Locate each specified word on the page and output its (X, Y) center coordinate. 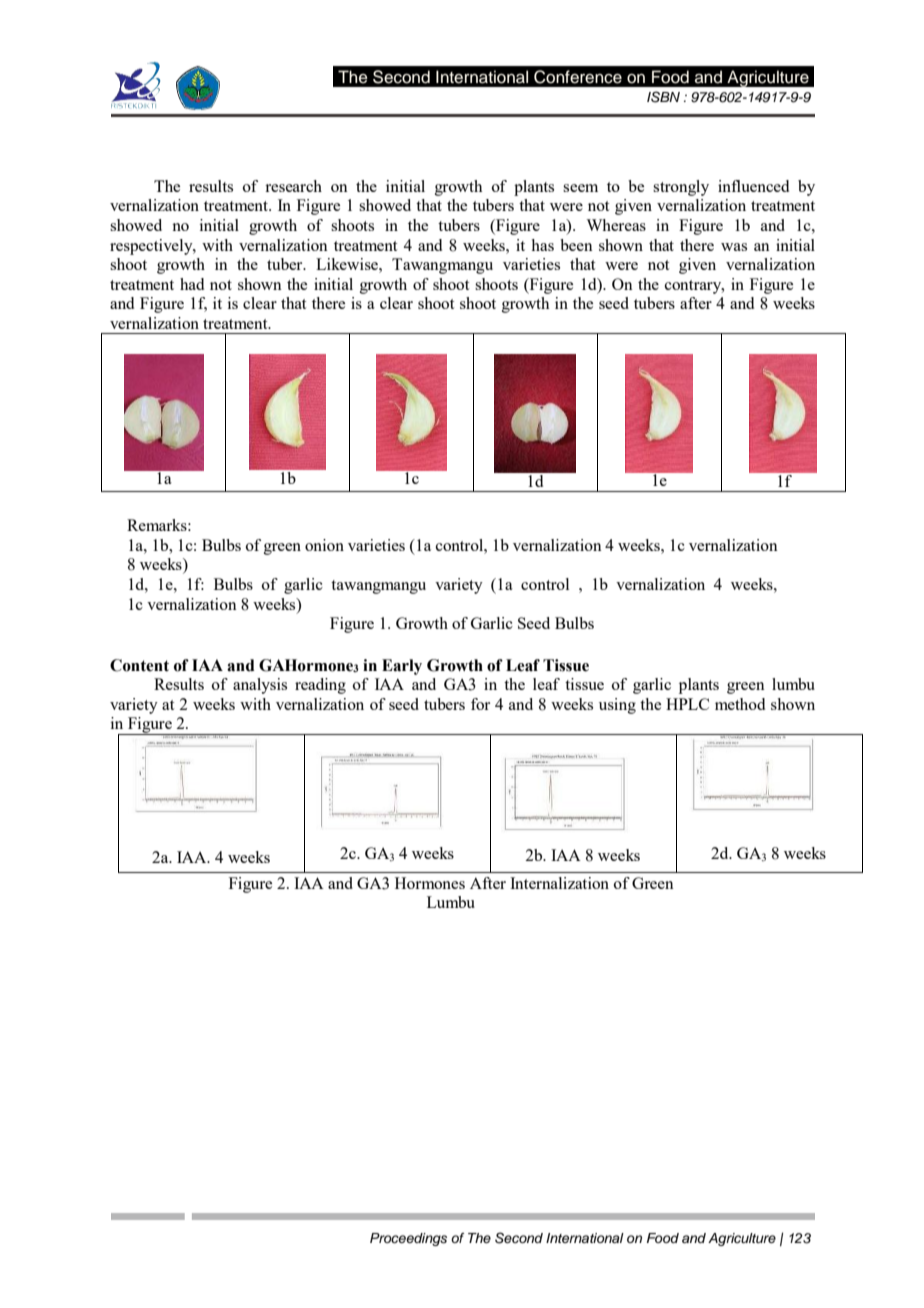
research (293, 186)
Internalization (559, 883)
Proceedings (408, 1239)
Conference (578, 77)
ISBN (663, 97)
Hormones (430, 883)
